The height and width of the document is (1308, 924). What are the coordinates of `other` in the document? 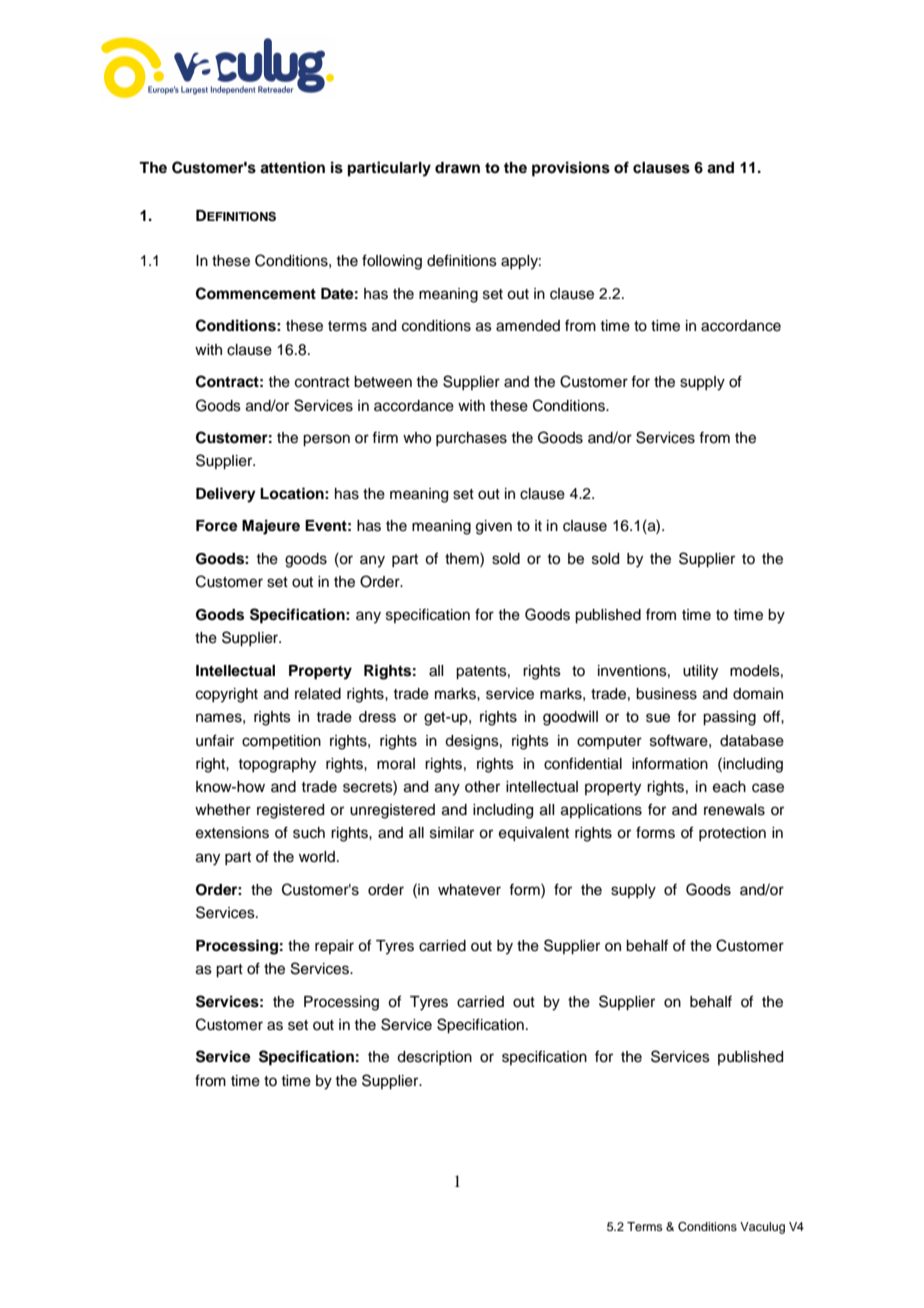 It's located at (482, 787).
